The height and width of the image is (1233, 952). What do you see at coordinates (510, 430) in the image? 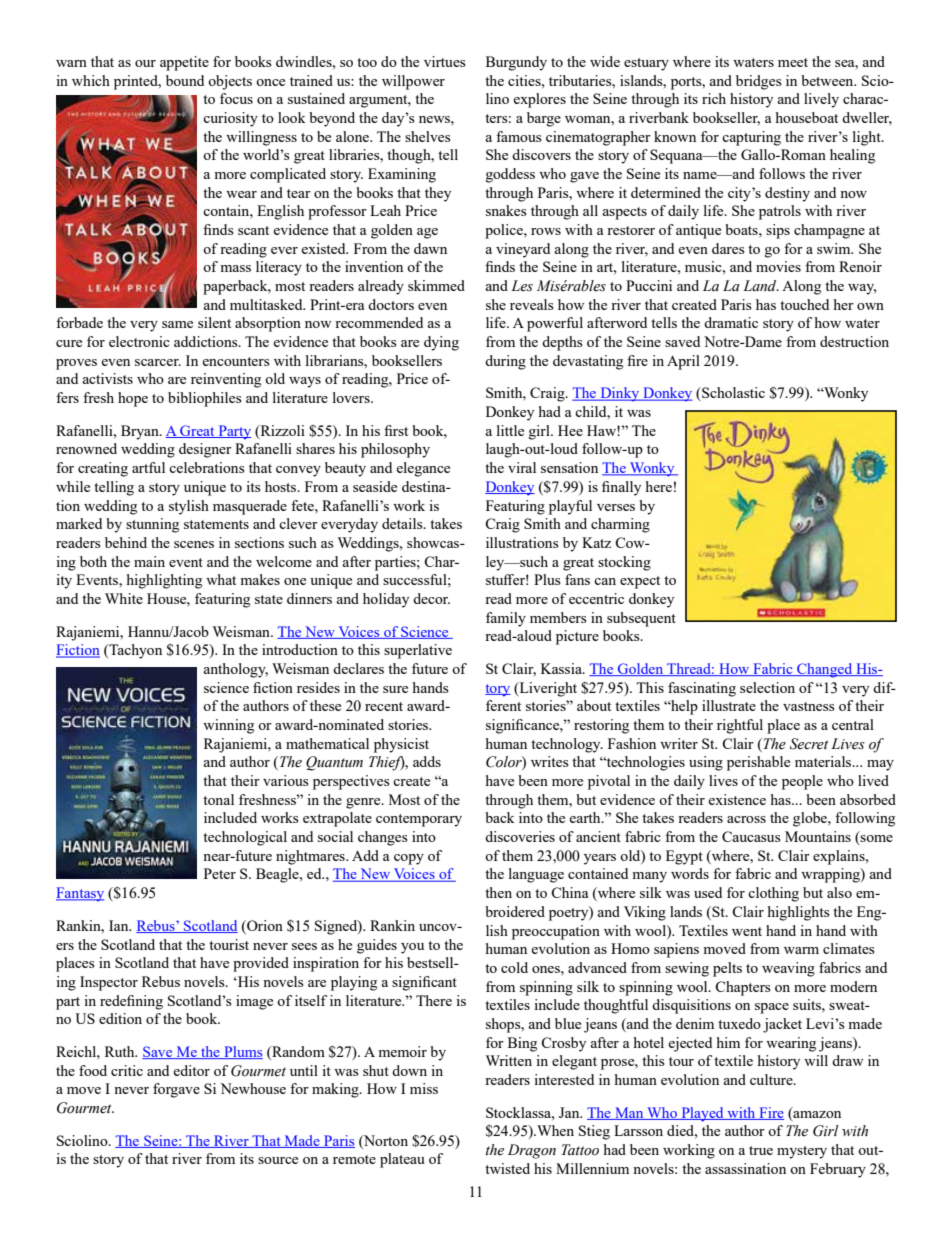
I see `little` at bounding box center [510, 430].
